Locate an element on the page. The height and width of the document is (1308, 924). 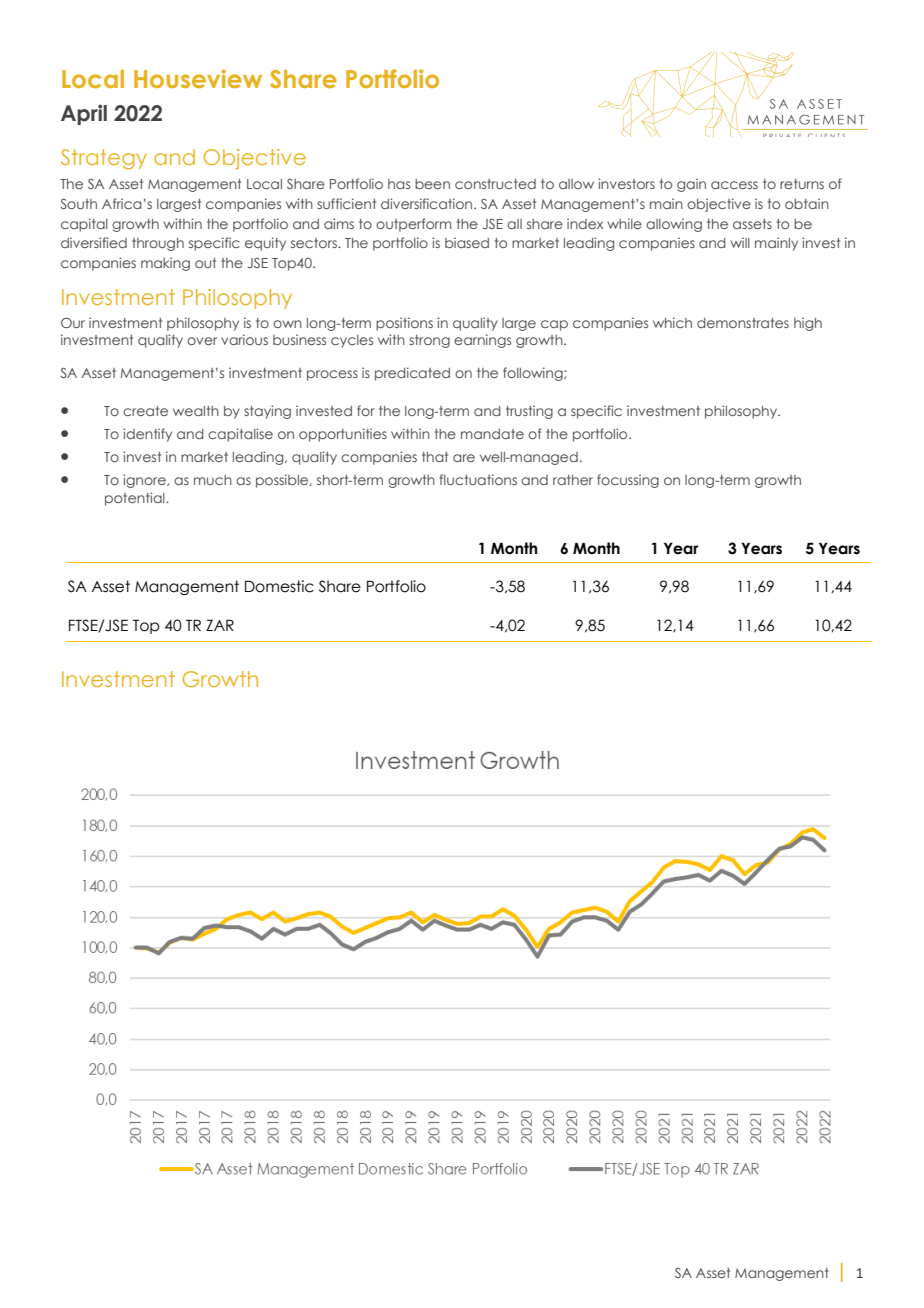
demonstrates is located at coordinates (743, 323).
